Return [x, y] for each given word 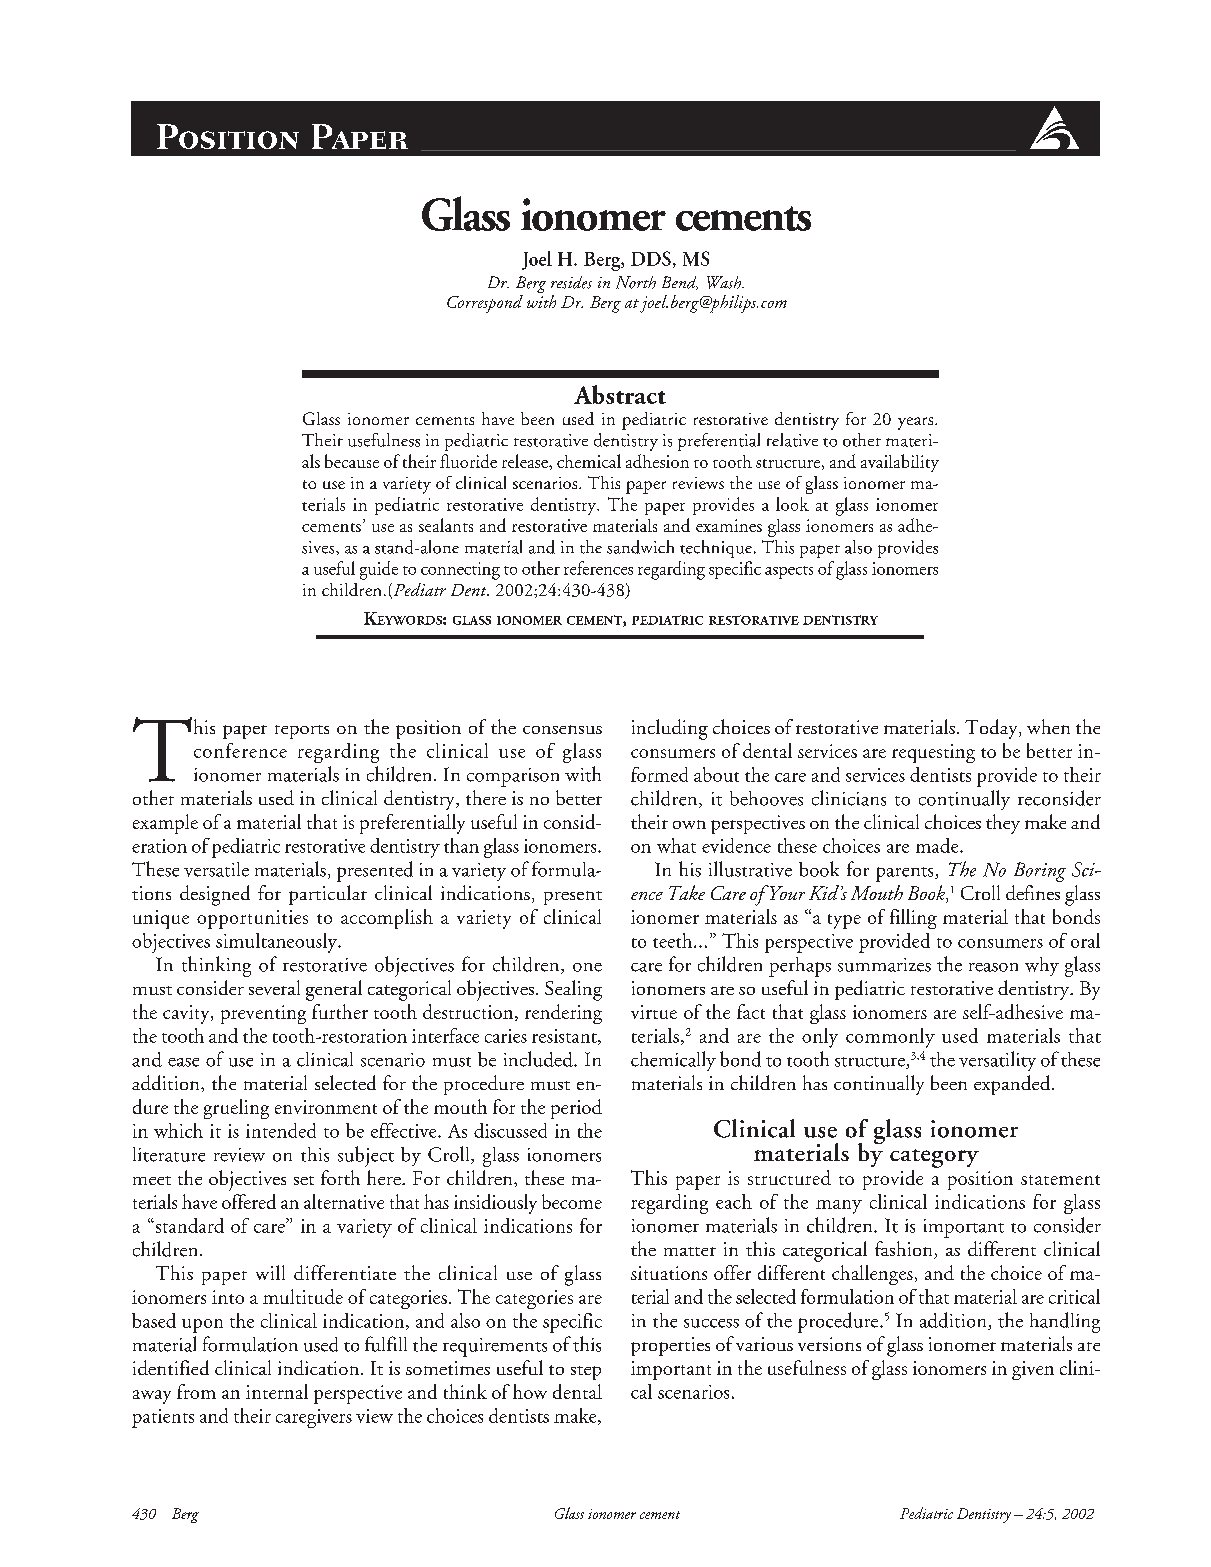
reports [302, 732]
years [917, 423]
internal [277, 1391]
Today [992, 729]
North [636, 282]
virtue [654, 1012]
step [586, 1373]
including [670, 729]
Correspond [485, 304]
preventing [263, 1014]
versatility [997, 1061]
